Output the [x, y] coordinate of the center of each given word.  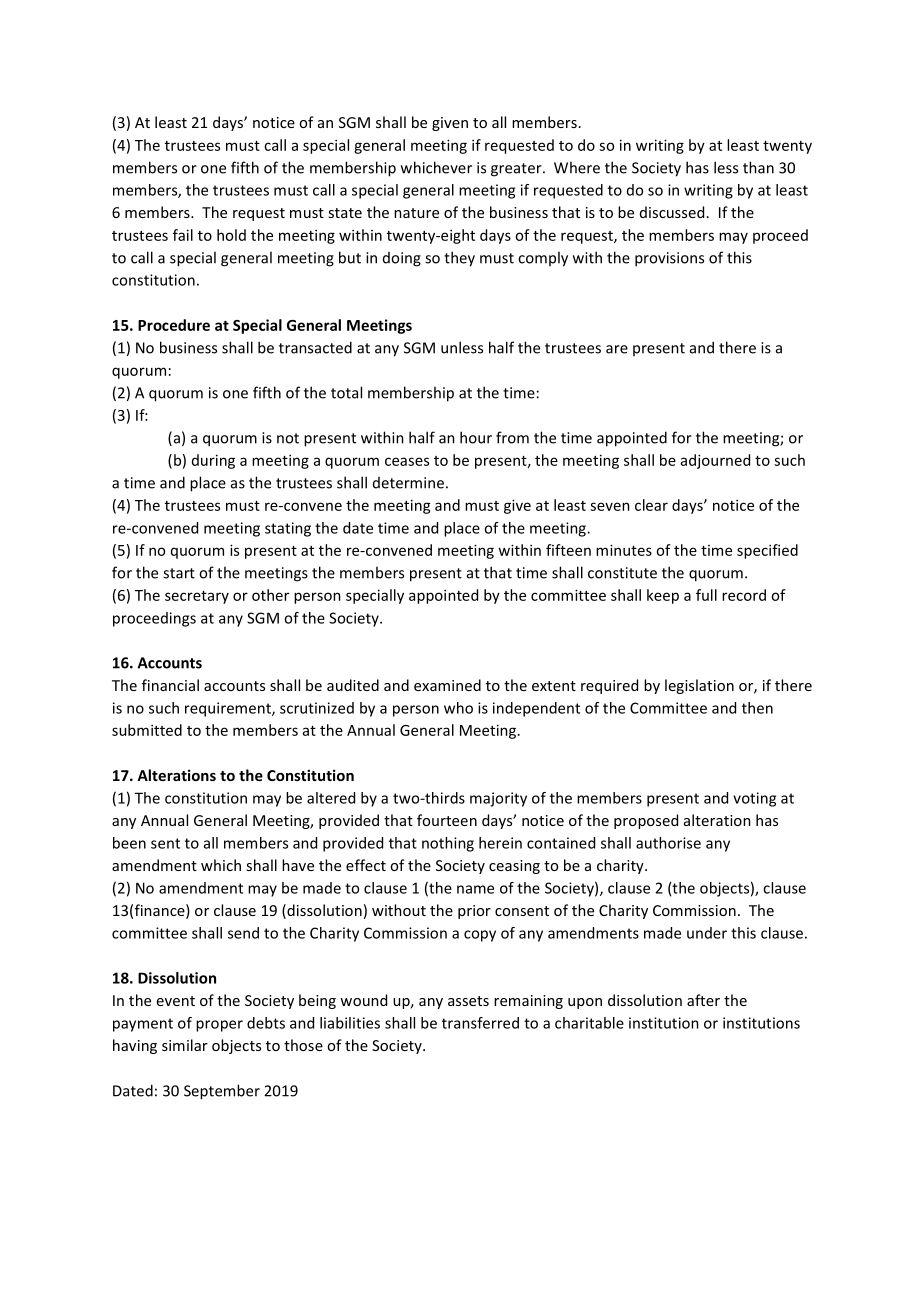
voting [754, 799]
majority [498, 799]
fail [183, 235]
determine [408, 483]
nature [416, 213]
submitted [147, 730]
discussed [672, 212]
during [213, 461]
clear [651, 505]
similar [185, 1045]
